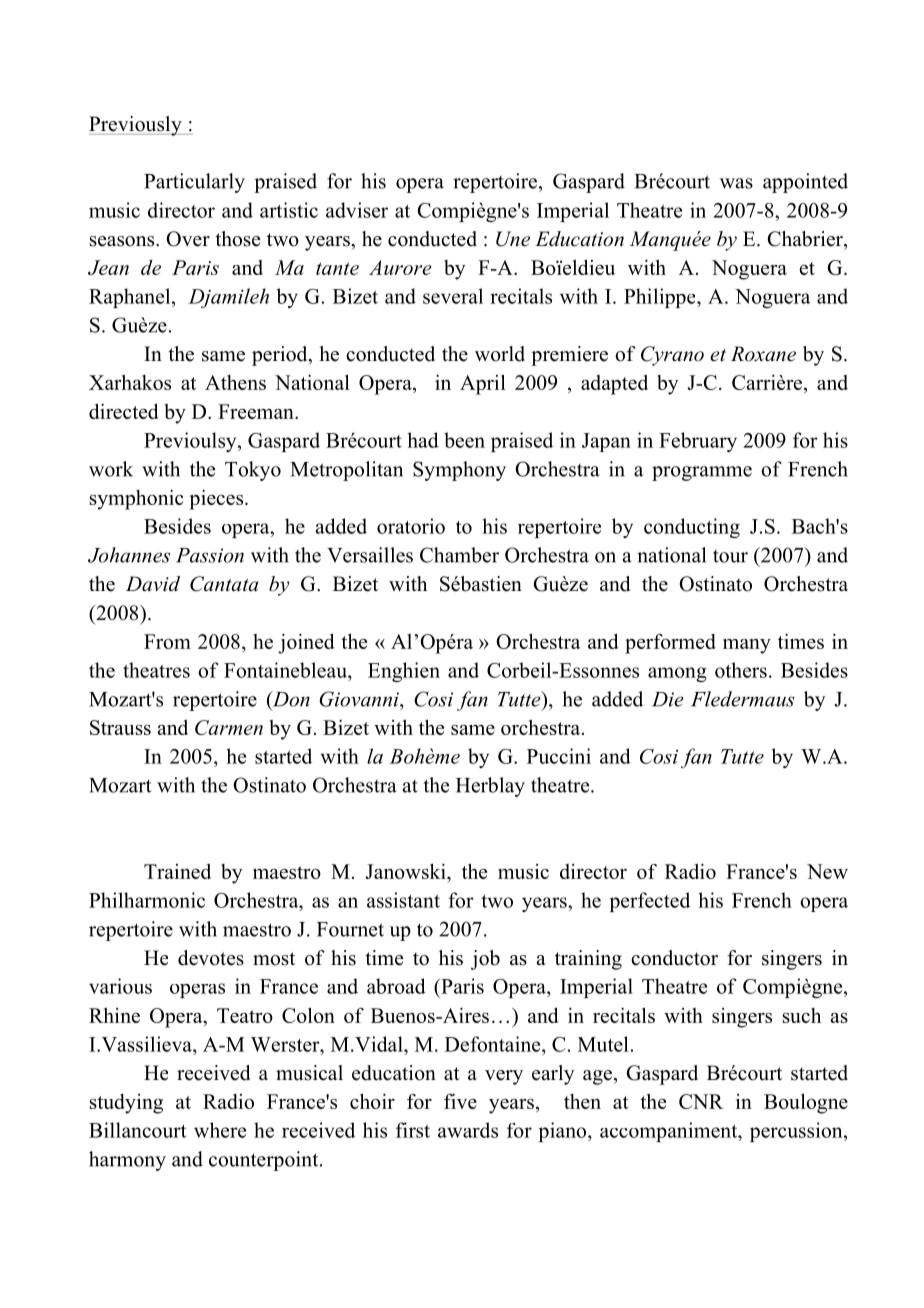 This image has height=1308, width=924. I want to click on where, so click(220, 1130).
